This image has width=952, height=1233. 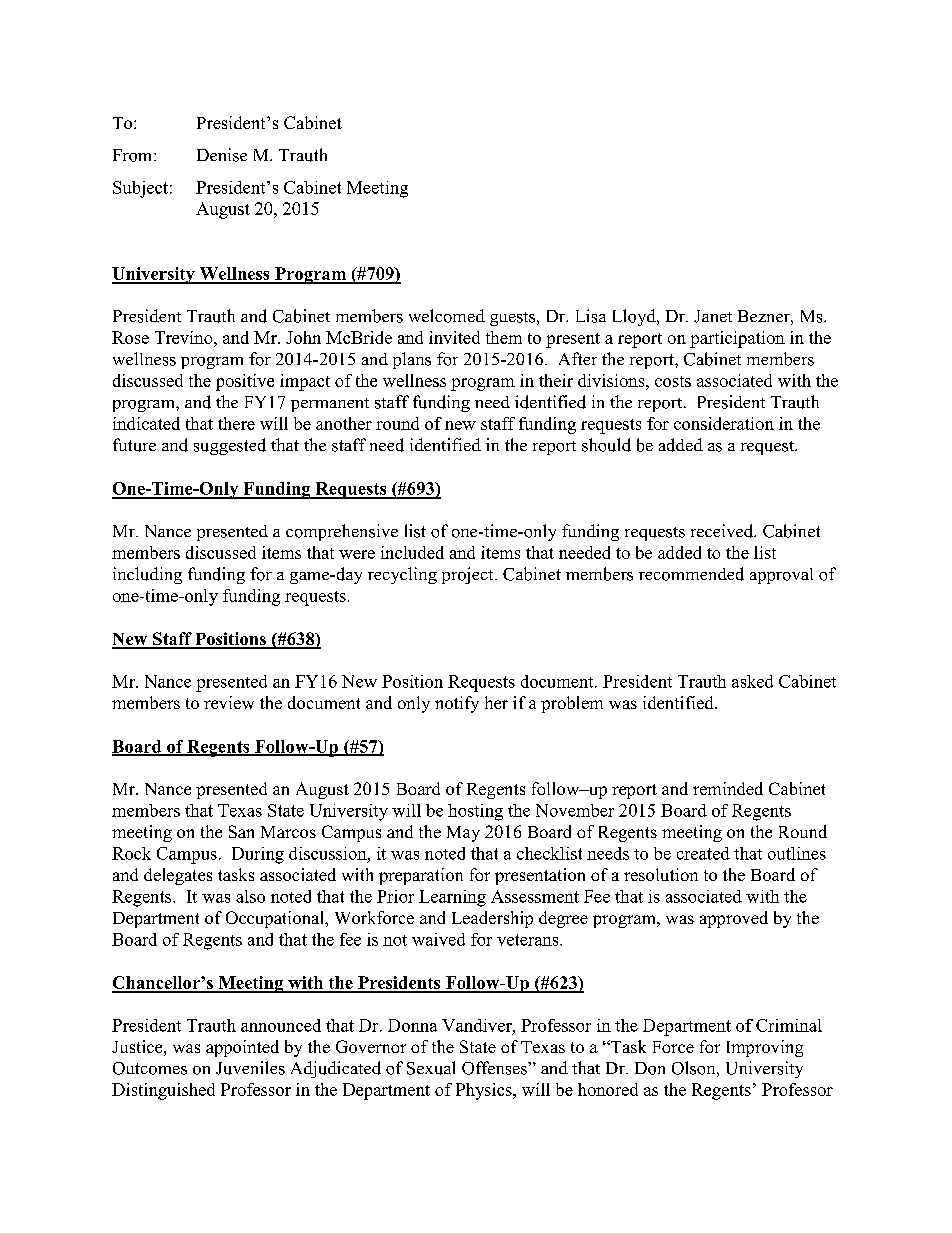 What do you see at coordinates (713, 316) in the image?
I see `Janet` at bounding box center [713, 316].
